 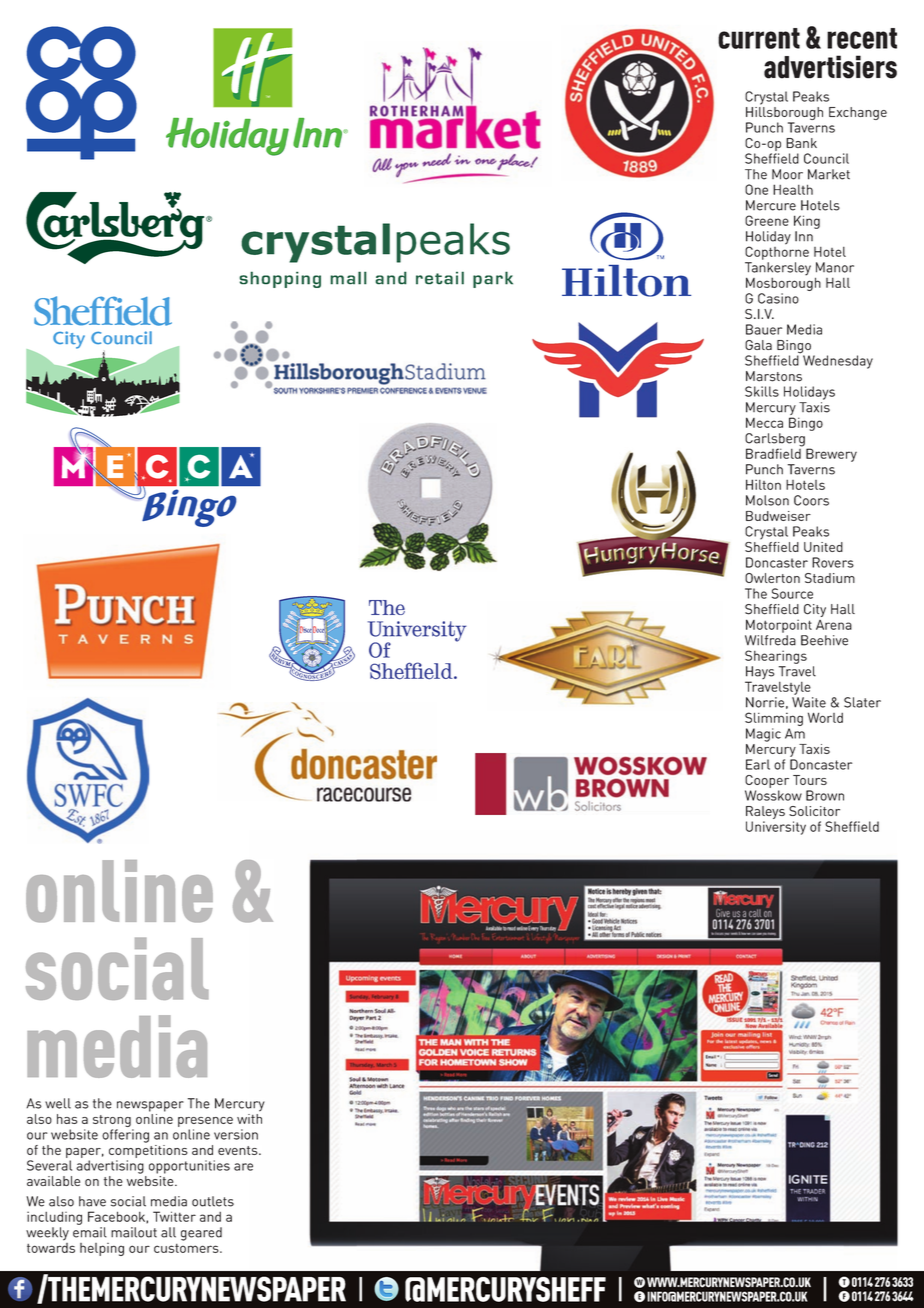 I want to click on park, so click(x=493, y=279).
